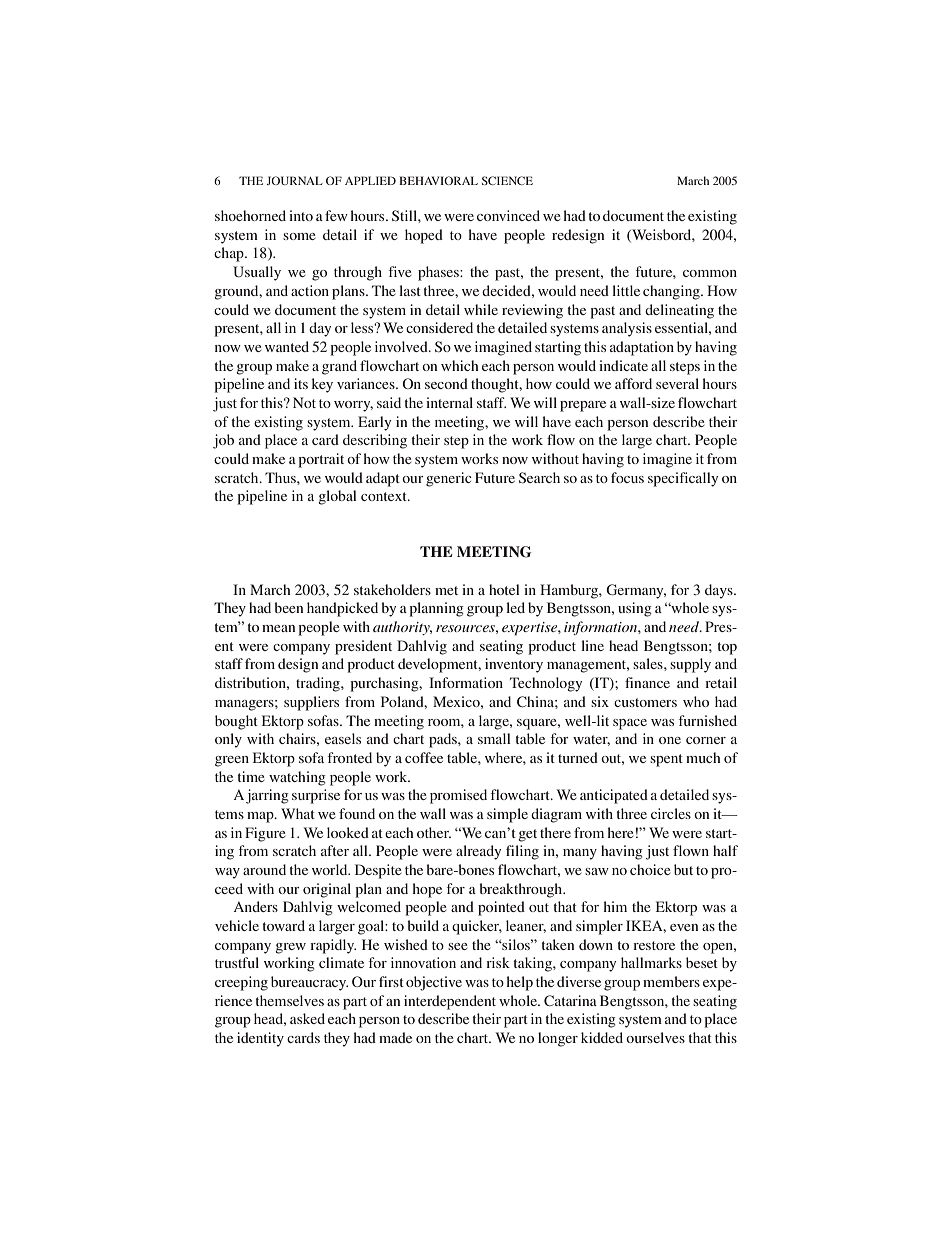  I want to click on convinced, so click(508, 215).
